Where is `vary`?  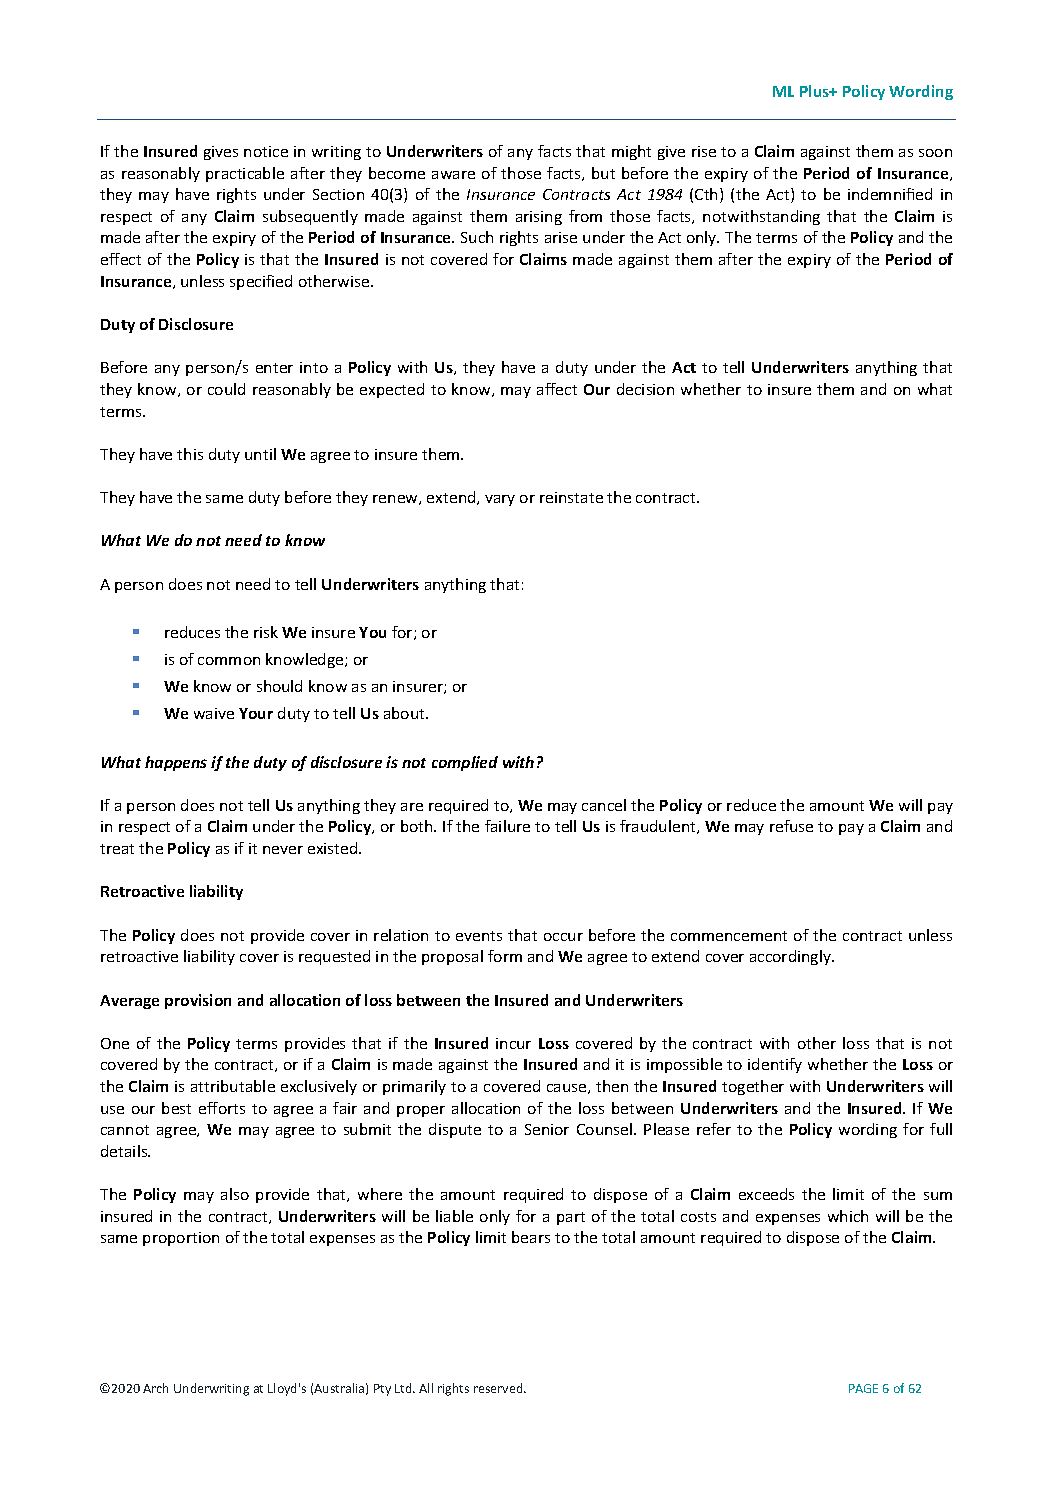
vary is located at coordinates (500, 500).
